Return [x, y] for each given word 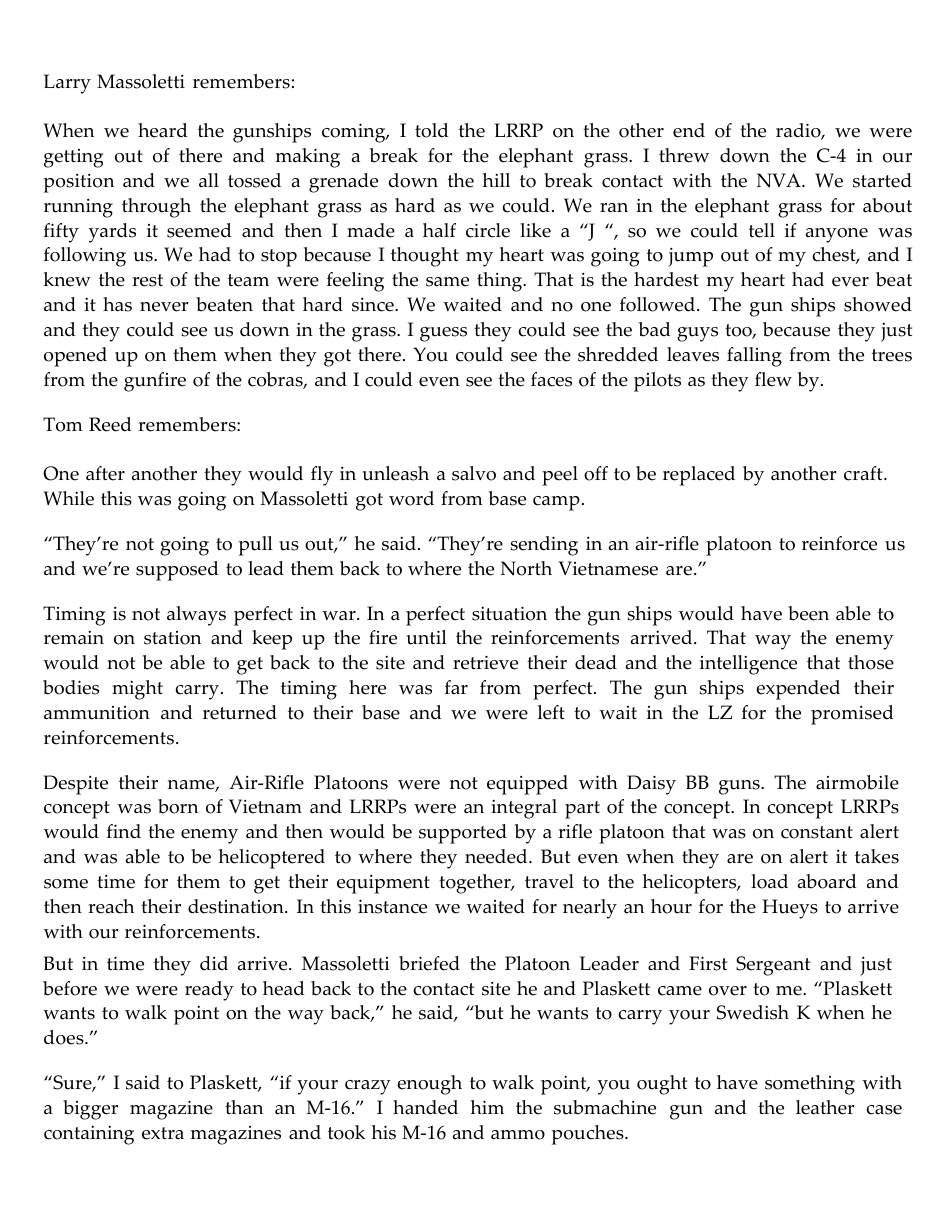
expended [798, 690]
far [456, 687]
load [769, 881]
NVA [780, 180]
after [105, 473]
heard [163, 130]
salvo [474, 473]
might [137, 690]
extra [163, 1133]
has [117, 304]
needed [497, 856]
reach [111, 906]
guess [443, 334]
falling [754, 357]
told [432, 130]
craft [864, 473]
